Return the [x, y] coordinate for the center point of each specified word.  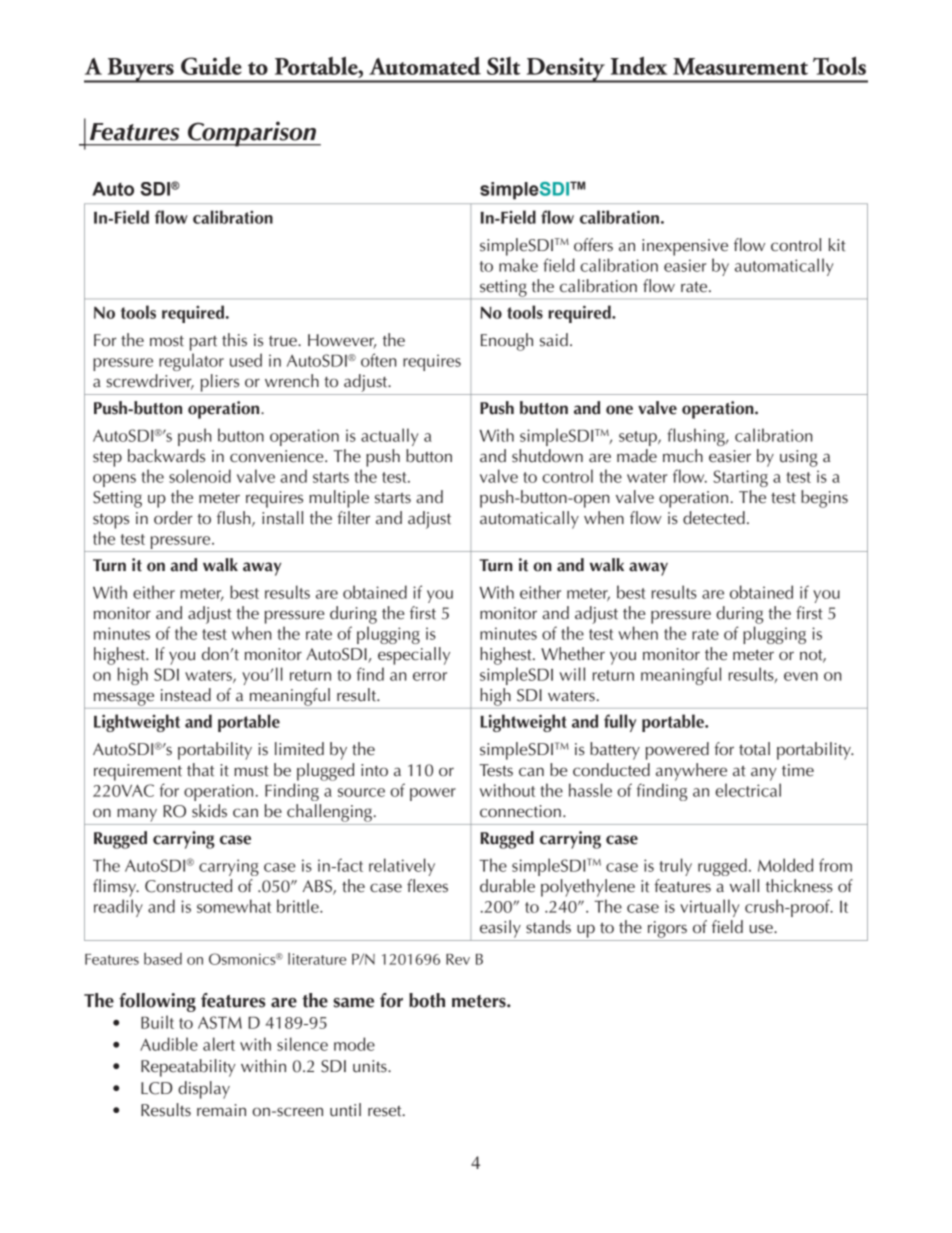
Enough [507, 342]
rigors [667, 929]
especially [414, 656]
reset [386, 1111]
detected [714, 518]
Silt [503, 66]
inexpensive [685, 247]
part [203, 343]
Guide [211, 66]
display [204, 1090]
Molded [785, 865]
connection [520, 811]
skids [209, 811]
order [173, 518]
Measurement [740, 66]
